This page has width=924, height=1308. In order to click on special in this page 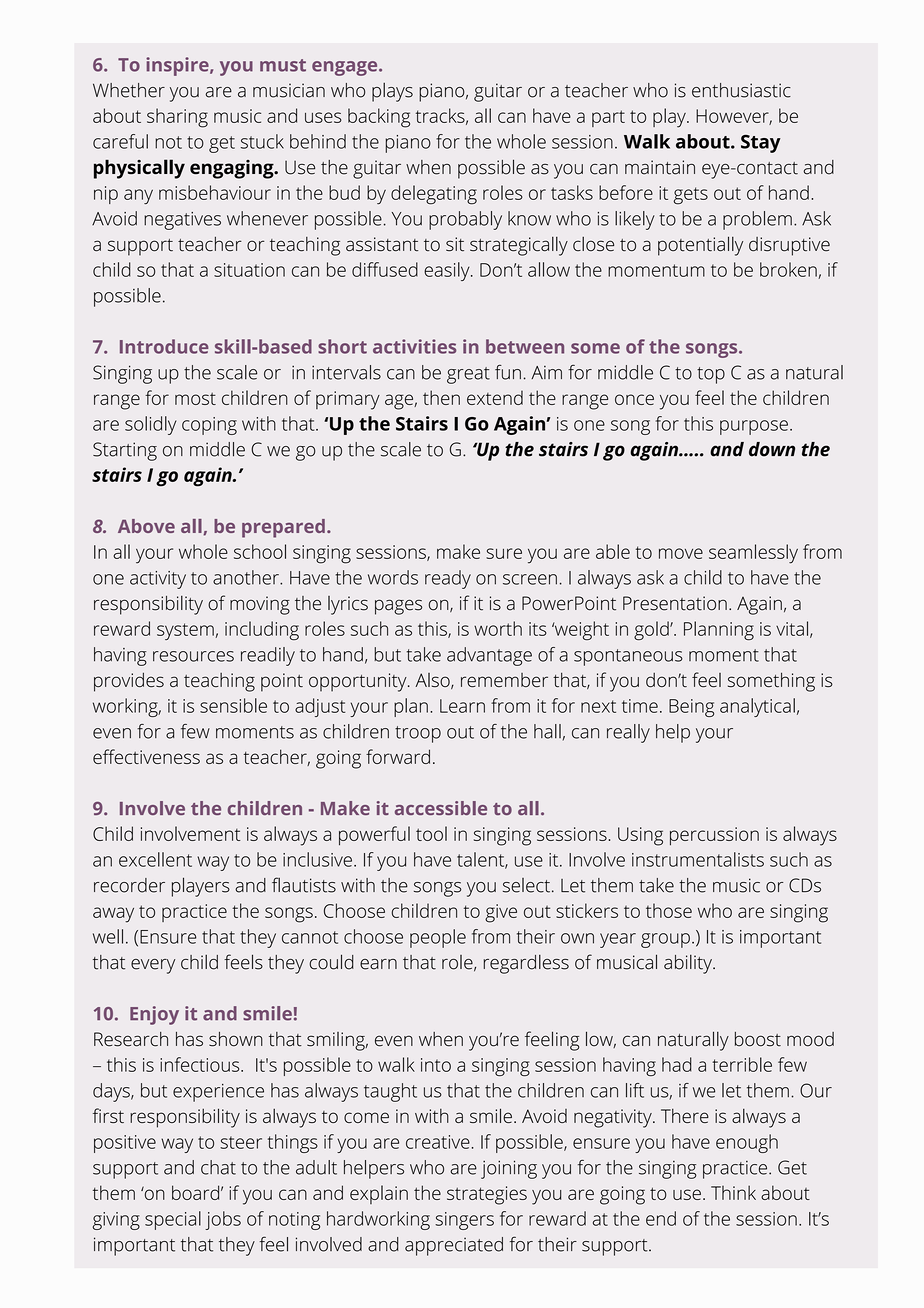, I will do `click(173, 1220)`.
